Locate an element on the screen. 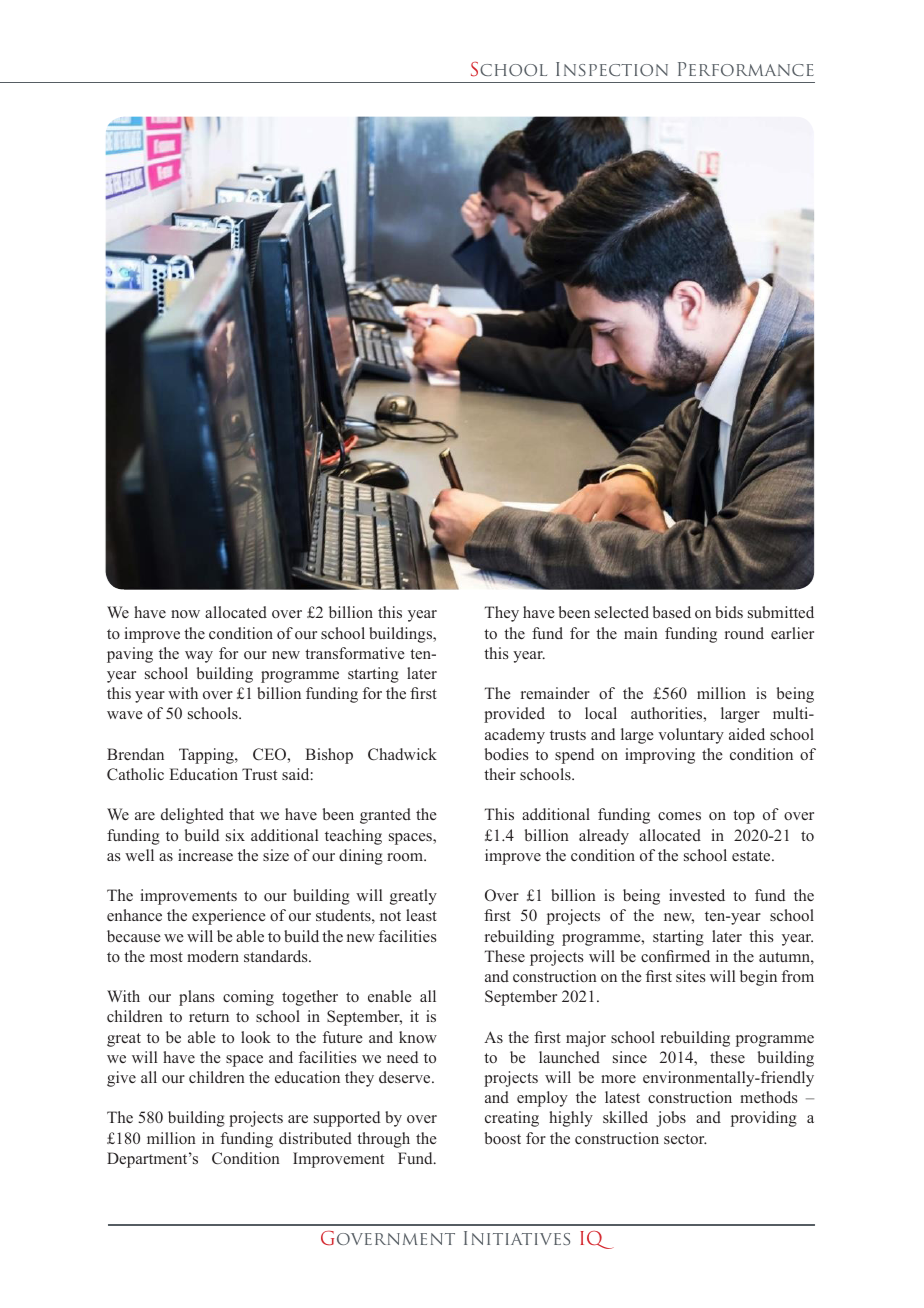 This screenshot has height=1308, width=924. round is located at coordinates (744, 633).
